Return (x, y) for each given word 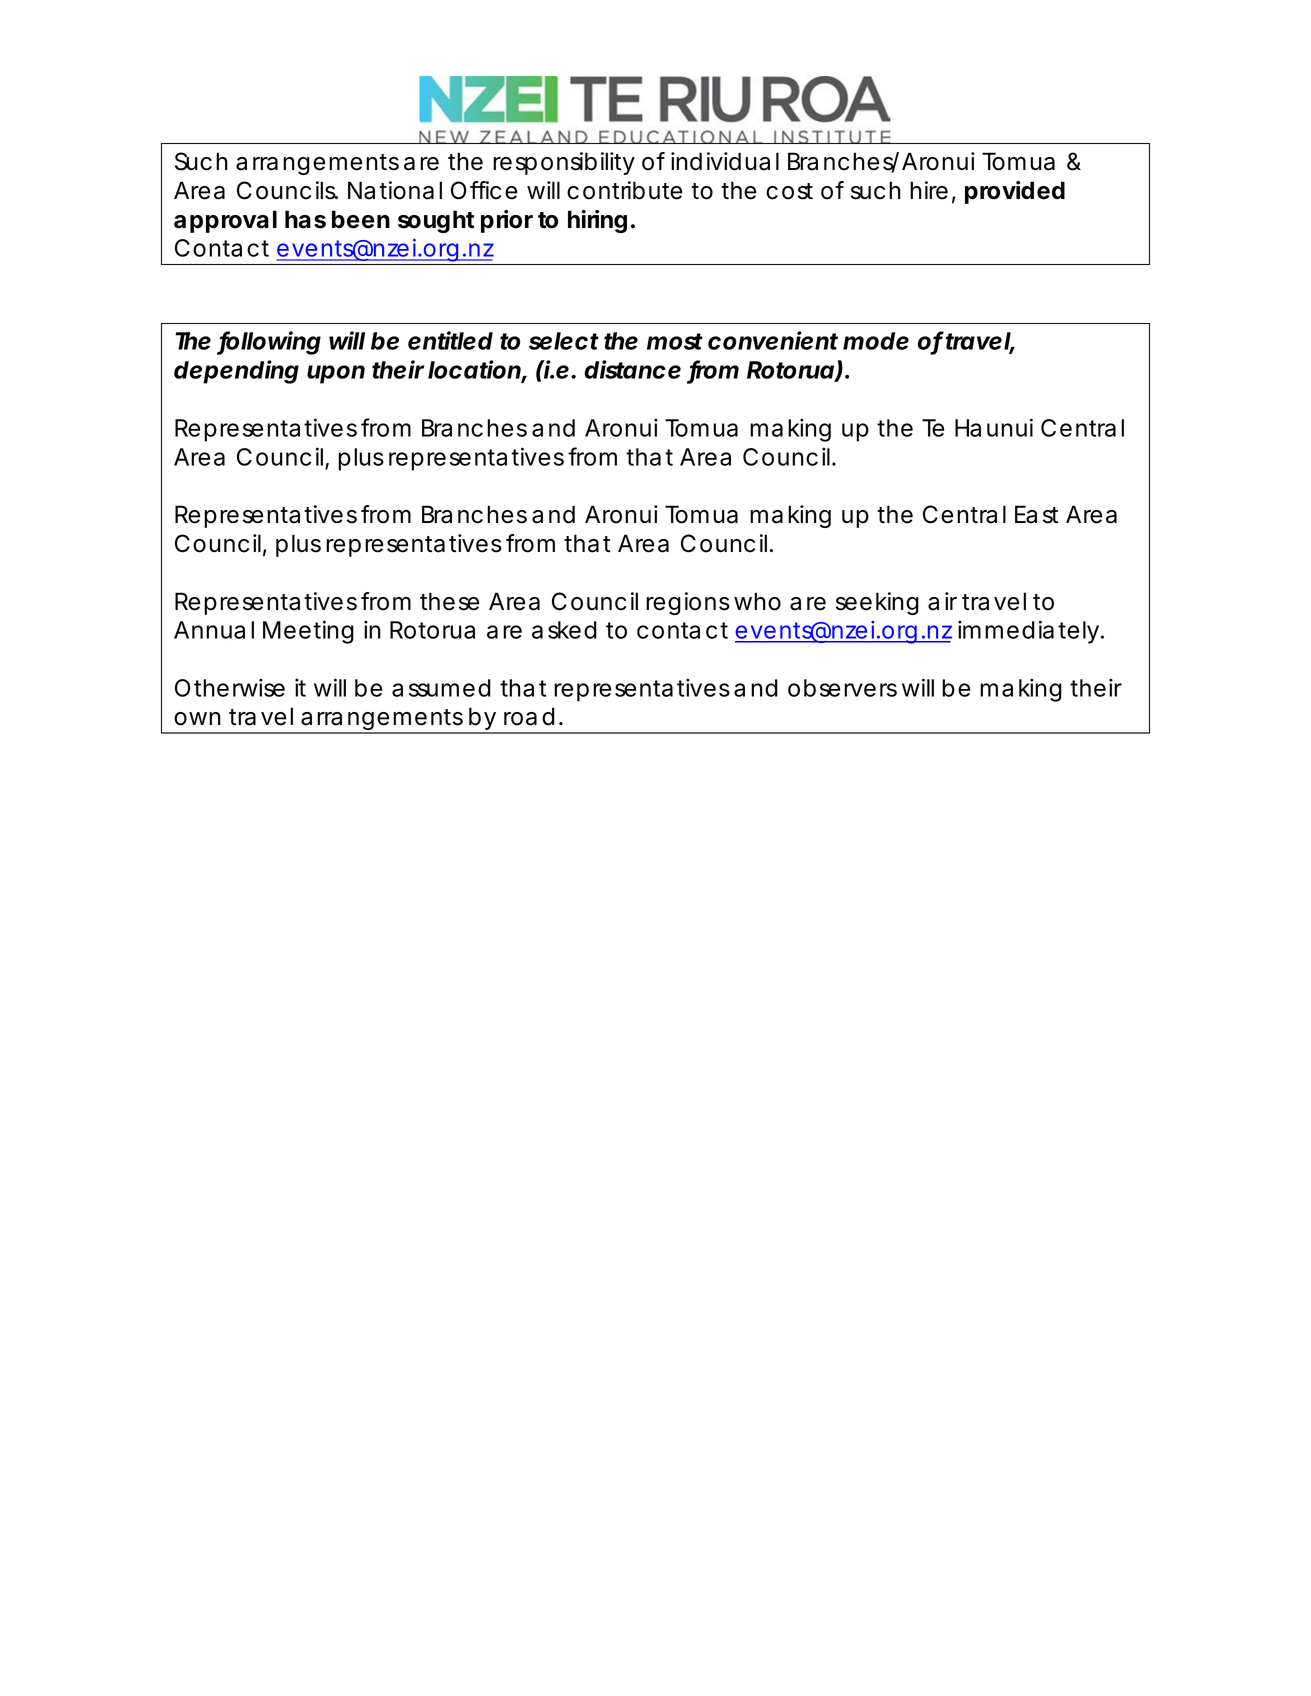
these (449, 601)
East (1036, 514)
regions (688, 603)
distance (632, 369)
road (529, 716)
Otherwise (230, 687)
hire (929, 190)
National (395, 190)
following (269, 343)
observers (842, 688)
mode (876, 341)
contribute (624, 190)
